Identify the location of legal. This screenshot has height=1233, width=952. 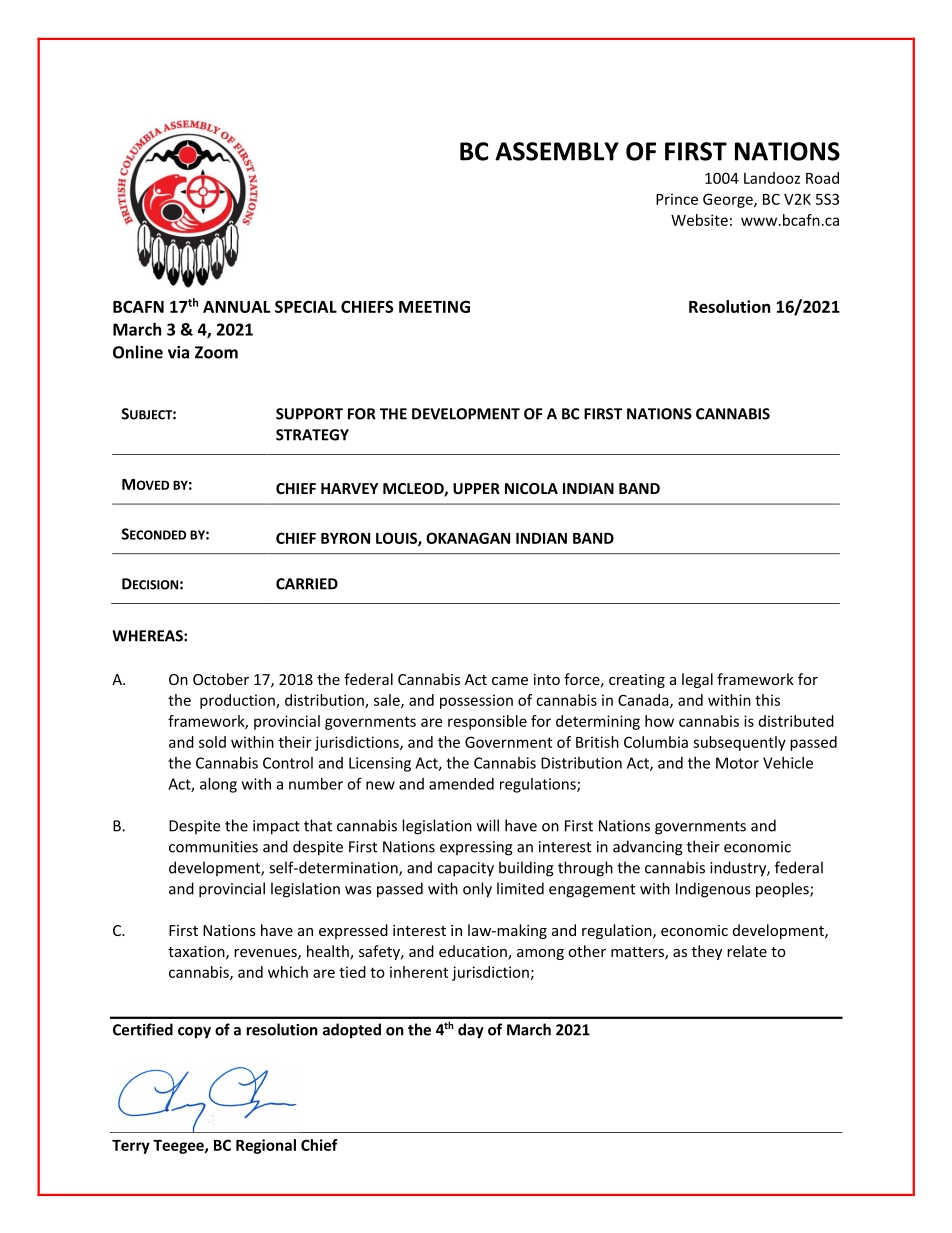
(697, 680).
